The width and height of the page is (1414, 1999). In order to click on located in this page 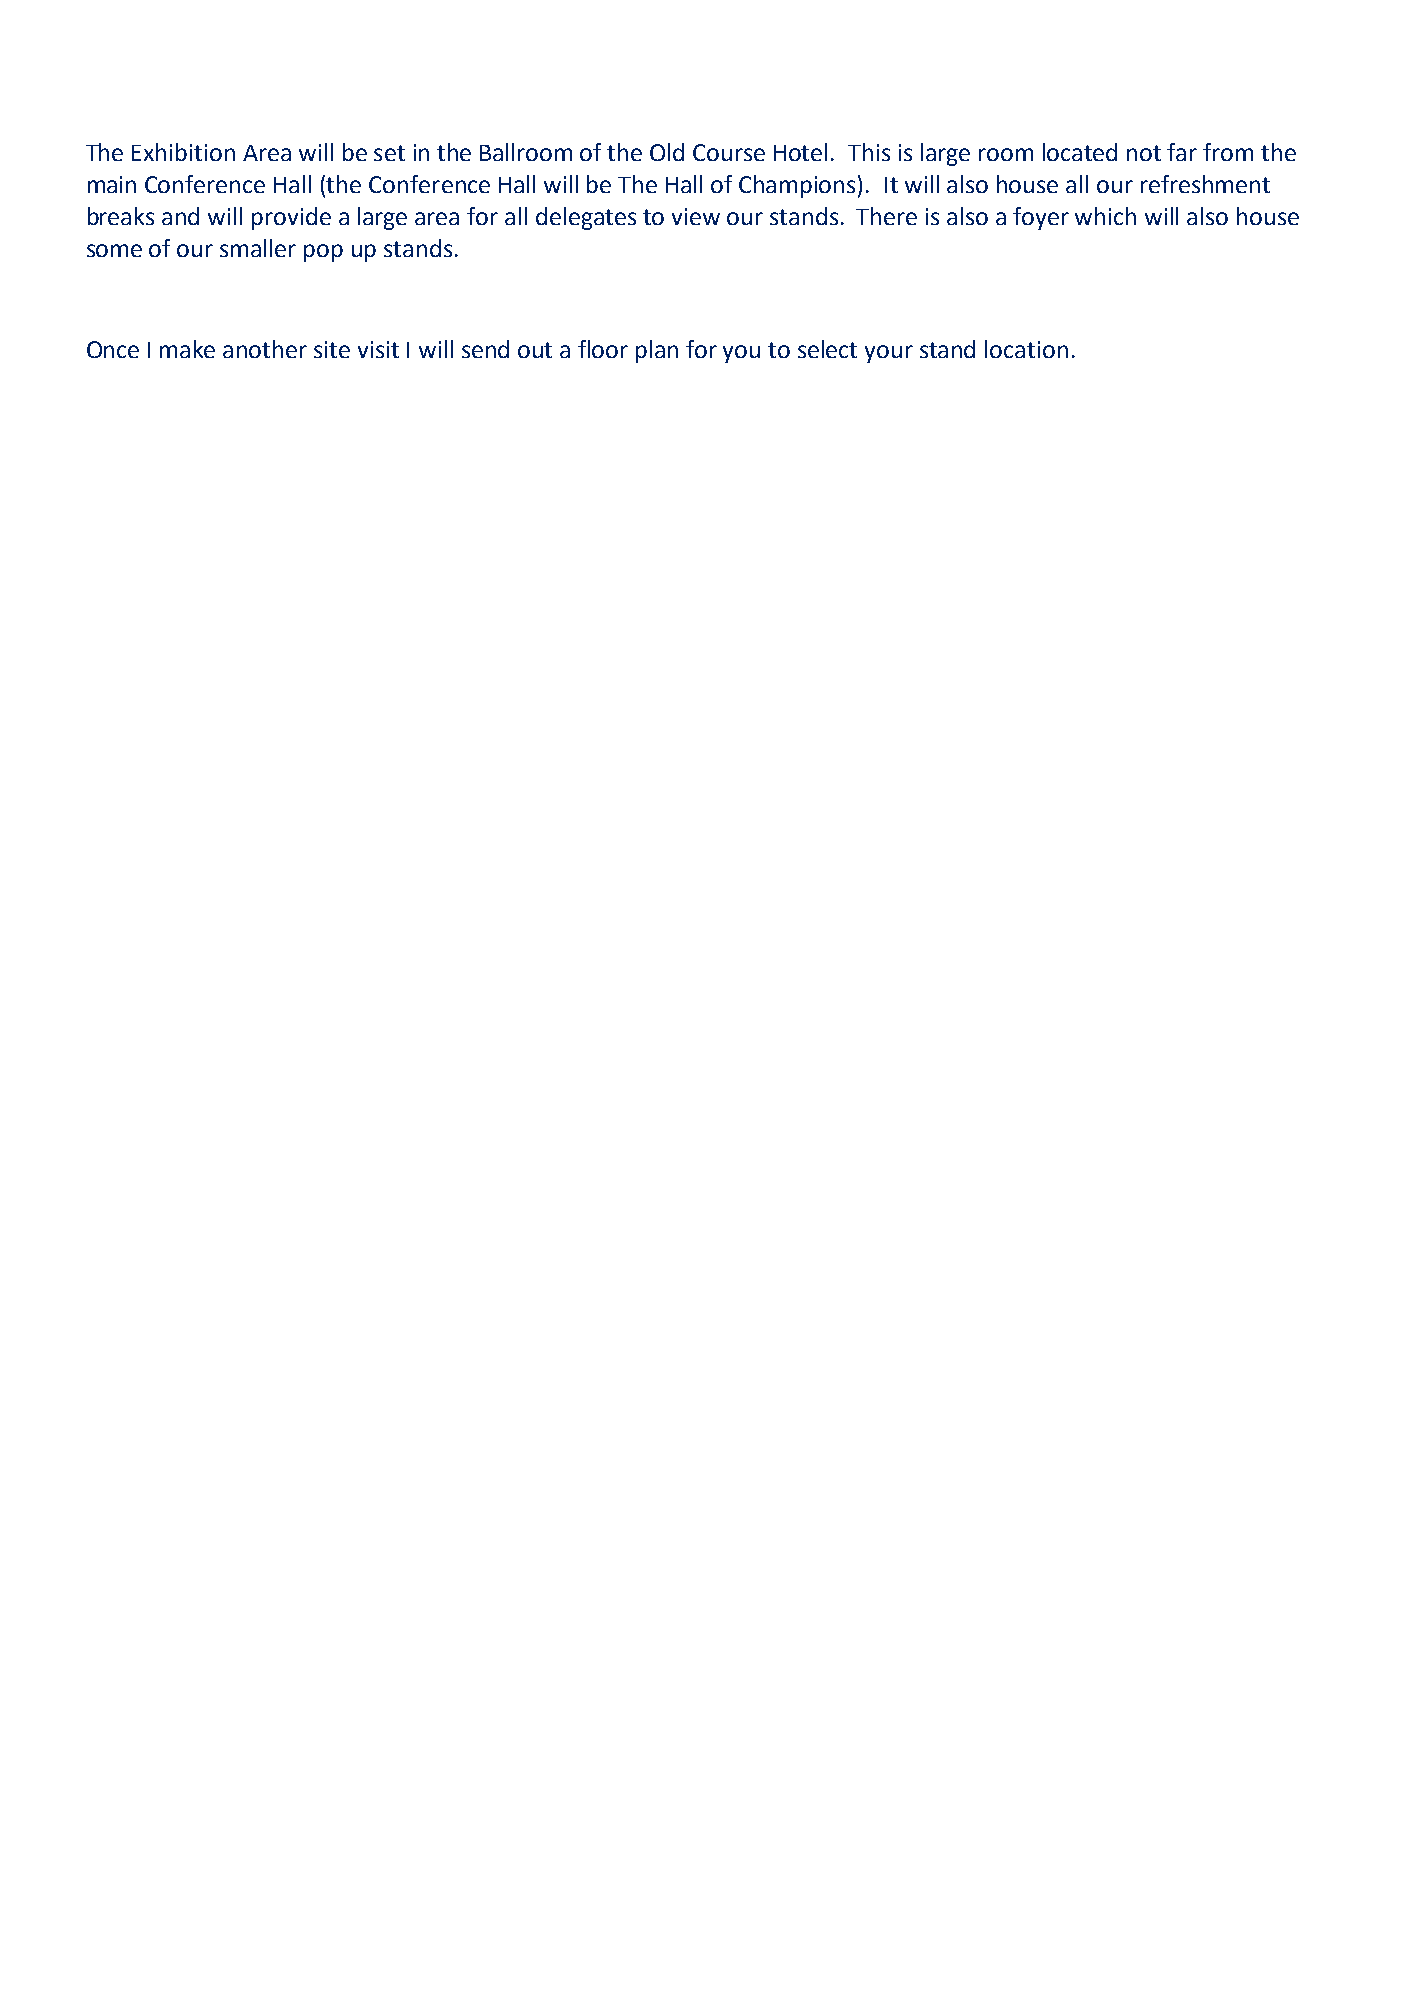, I will do `click(1080, 152)`.
